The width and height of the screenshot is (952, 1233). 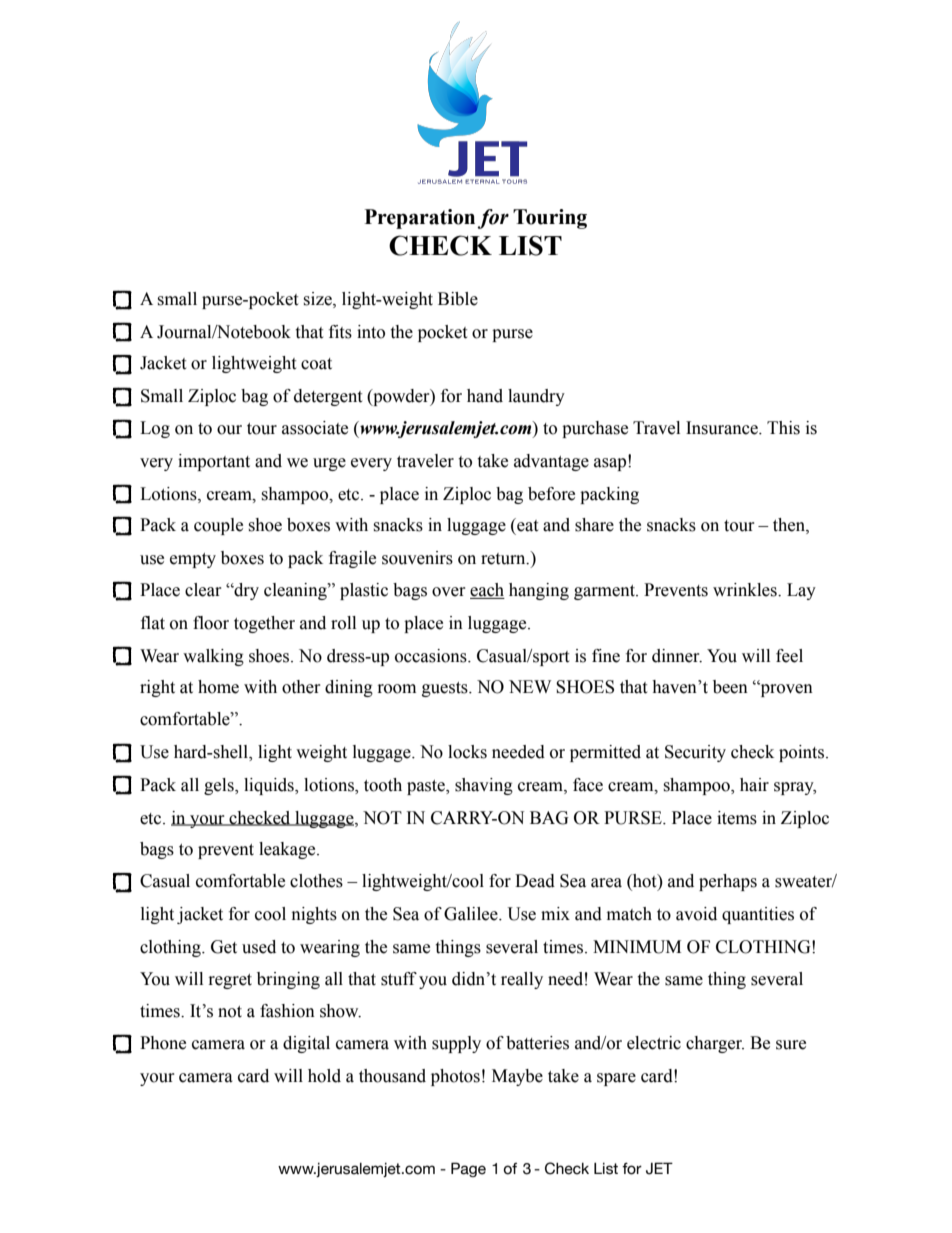 What do you see at coordinates (723, 428) in the screenshot?
I see `Insurance` at bounding box center [723, 428].
